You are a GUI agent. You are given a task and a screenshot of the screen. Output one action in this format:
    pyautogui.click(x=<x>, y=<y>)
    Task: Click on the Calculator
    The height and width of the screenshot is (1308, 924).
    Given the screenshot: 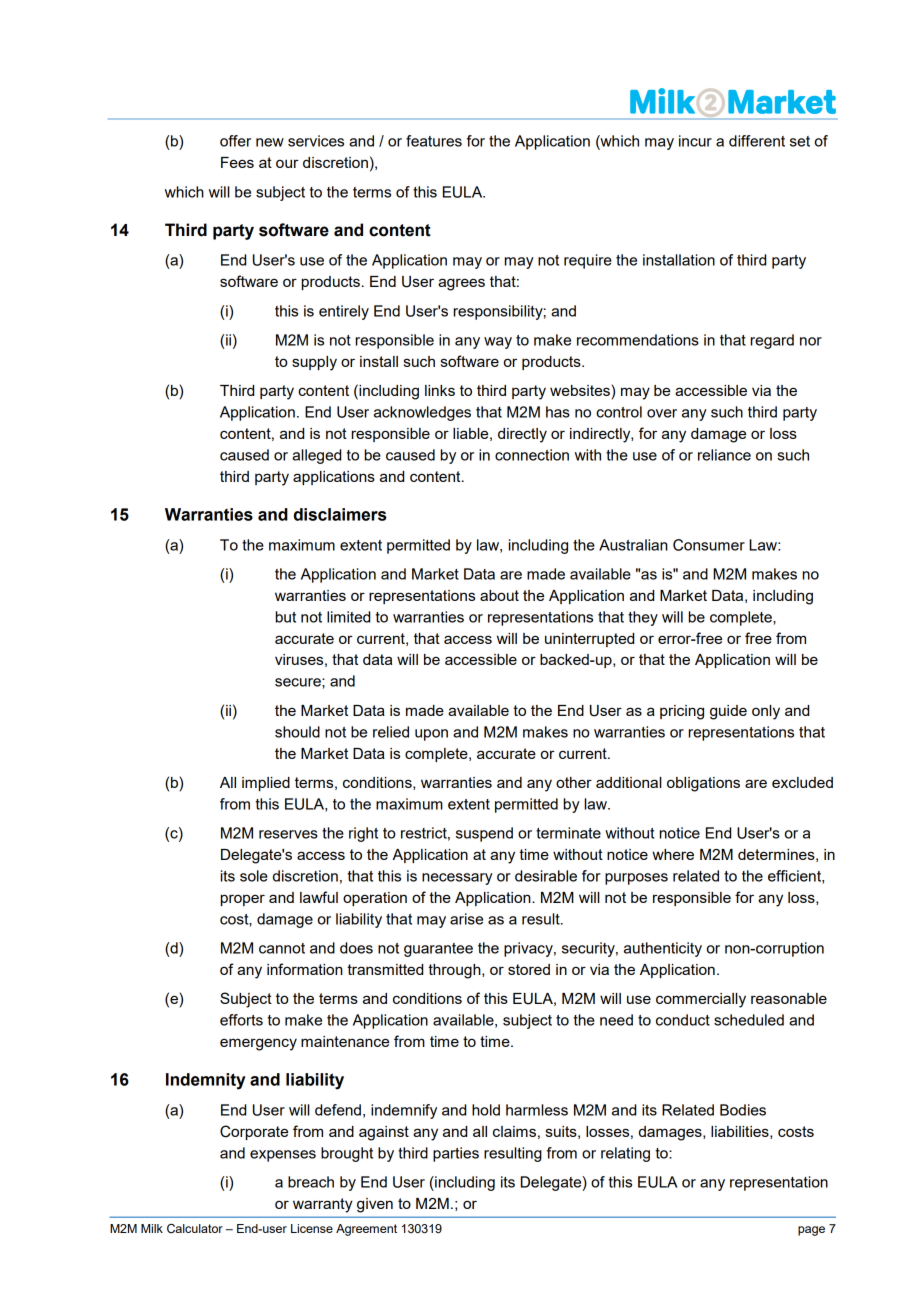 What is the action you would take?
    pyautogui.click(x=195, y=1229)
